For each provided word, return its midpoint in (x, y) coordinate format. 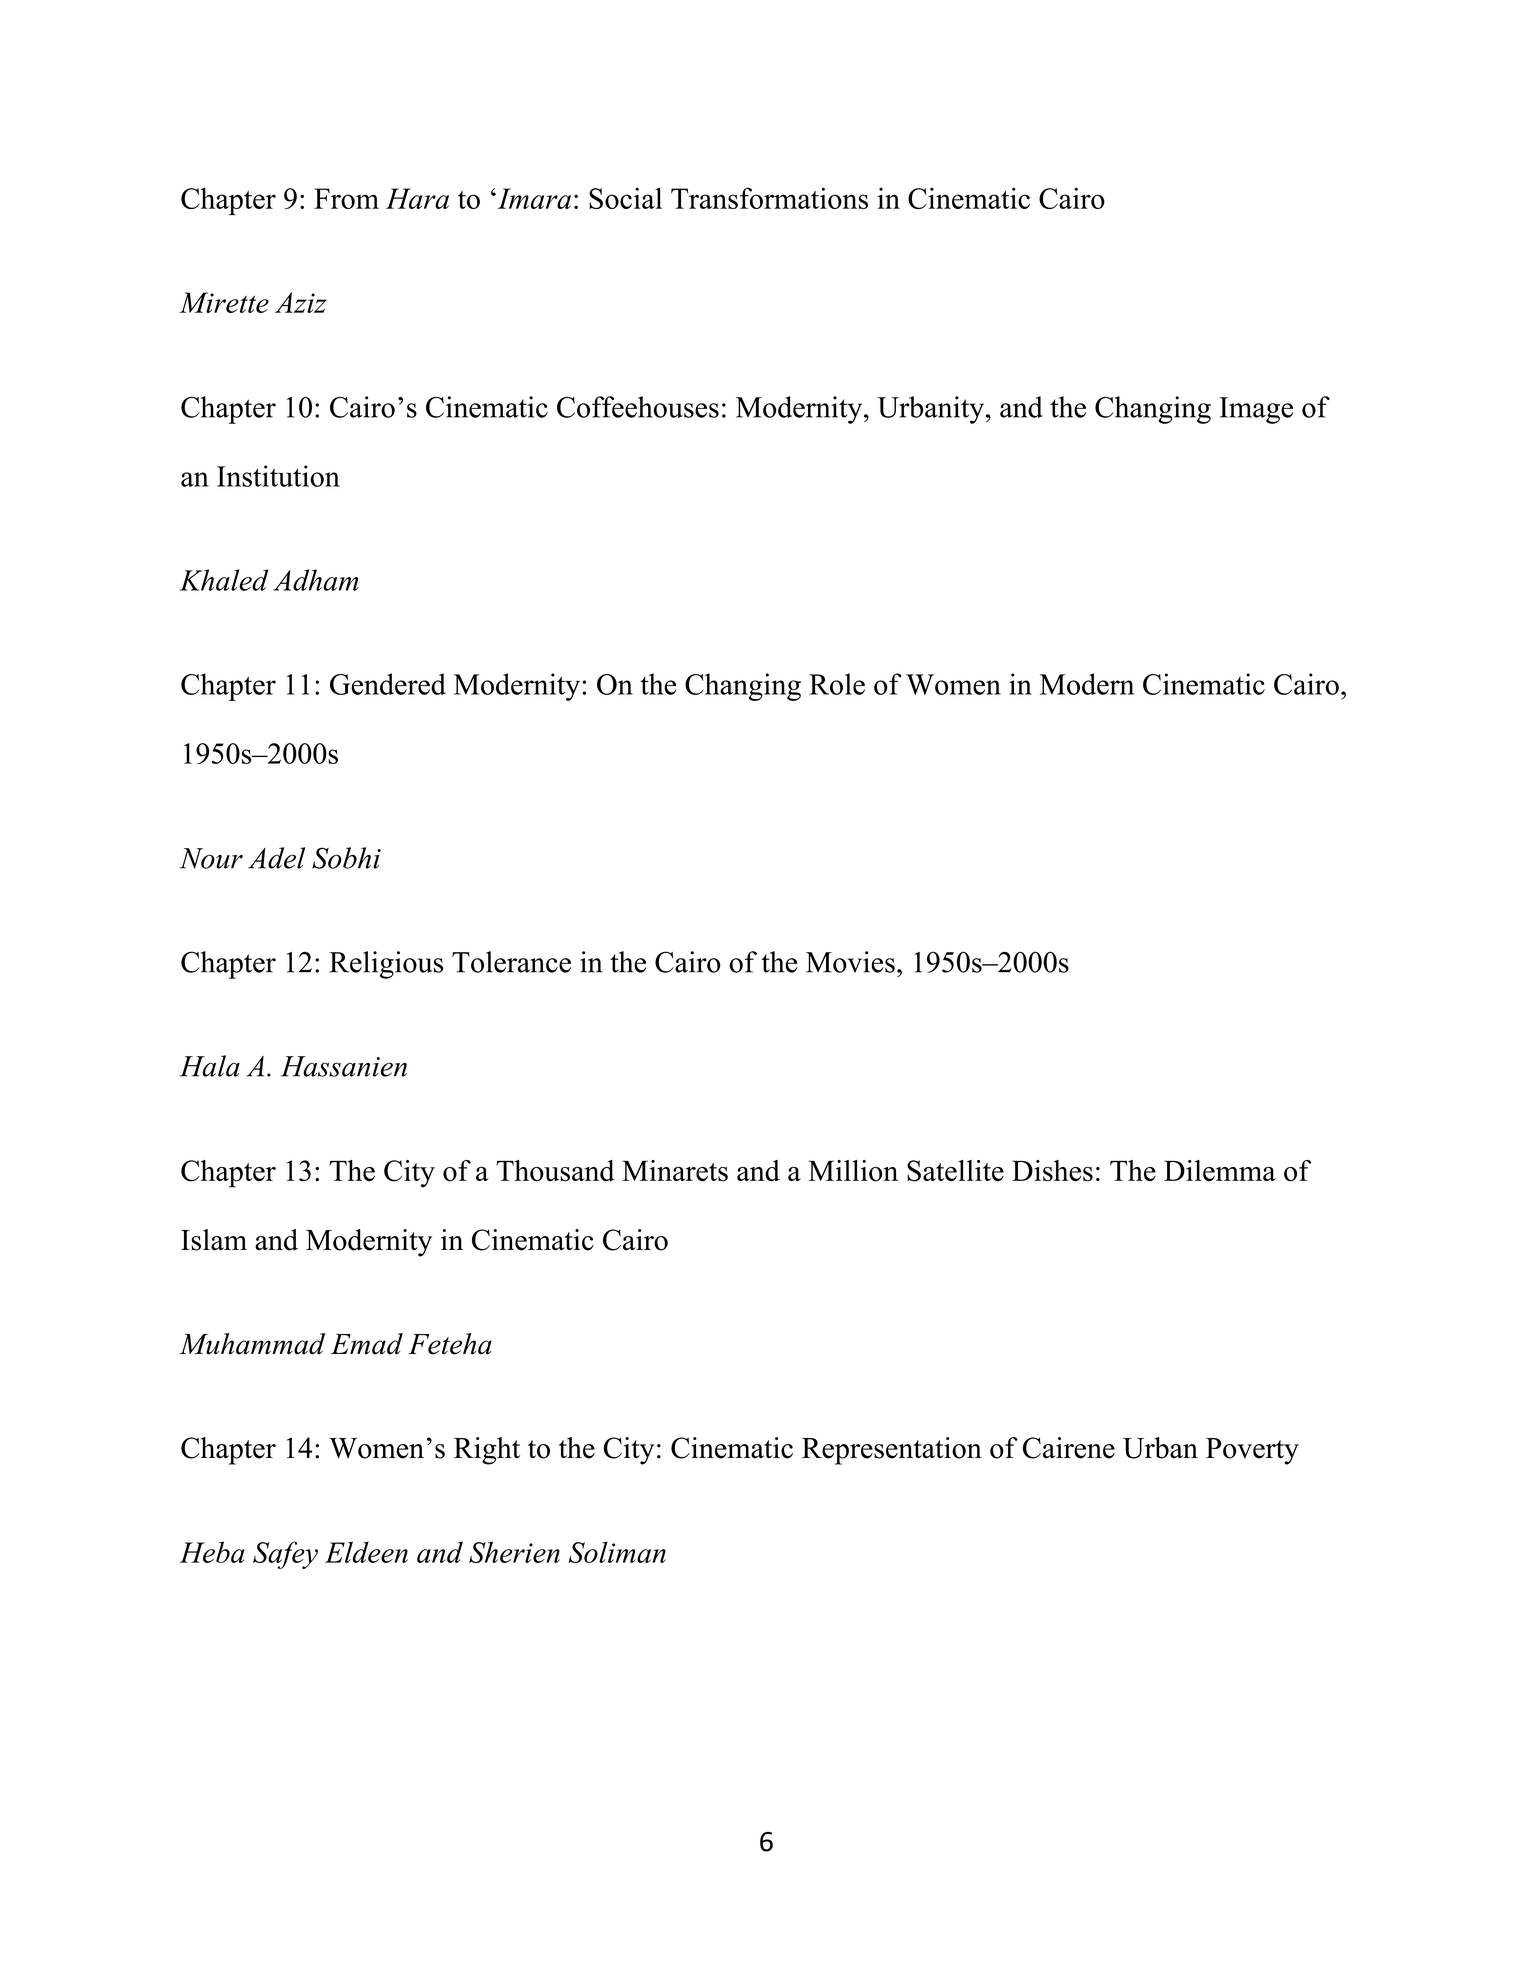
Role (837, 684)
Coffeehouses (638, 407)
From (346, 198)
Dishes (1052, 1171)
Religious (386, 965)
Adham (316, 580)
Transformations (769, 198)
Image (1256, 410)
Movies (850, 962)
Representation (892, 1451)
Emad (367, 1344)
